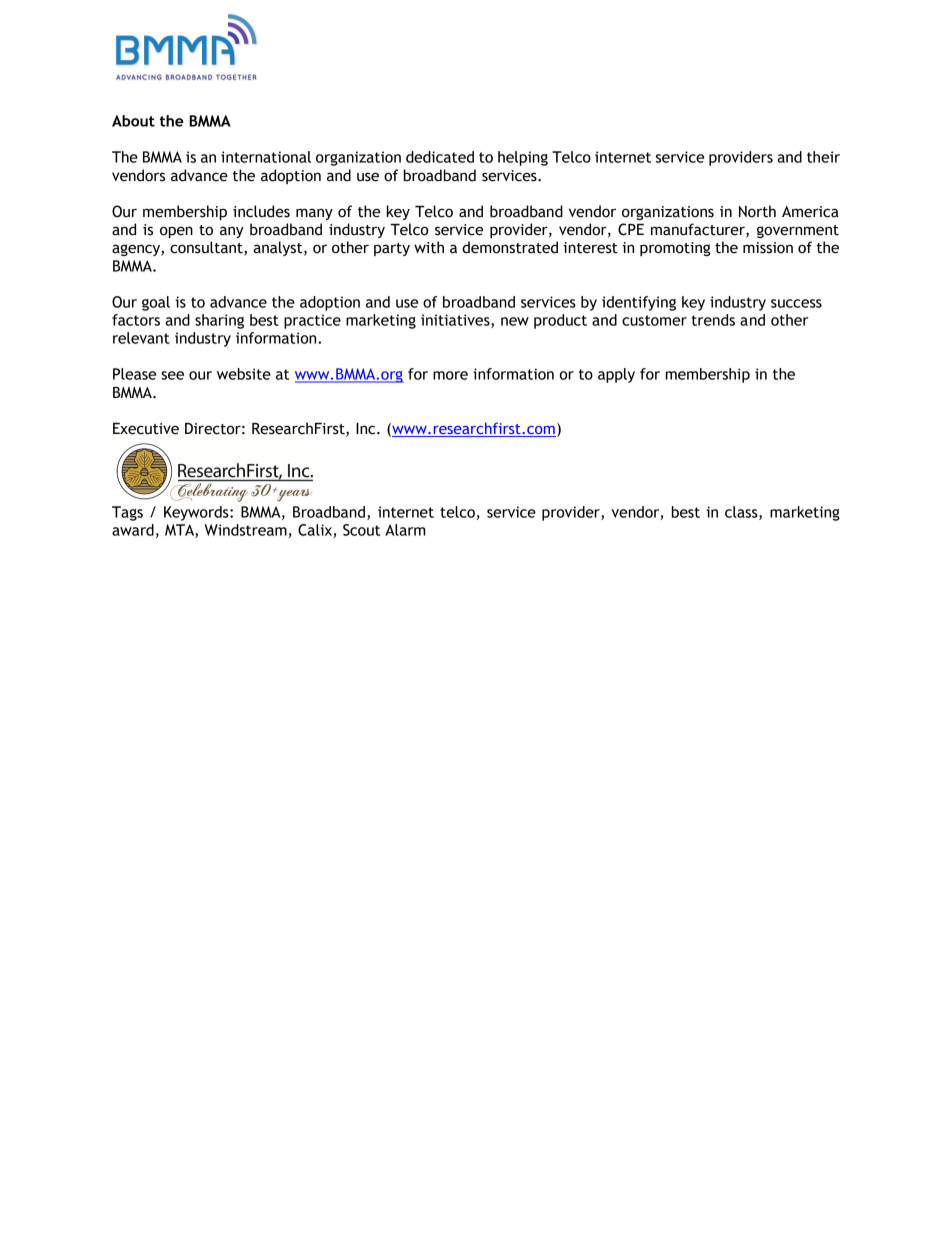 The height and width of the image is (1233, 952). What do you see at coordinates (146, 429) in the image?
I see `Executive` at bounding box center [146, 429].
